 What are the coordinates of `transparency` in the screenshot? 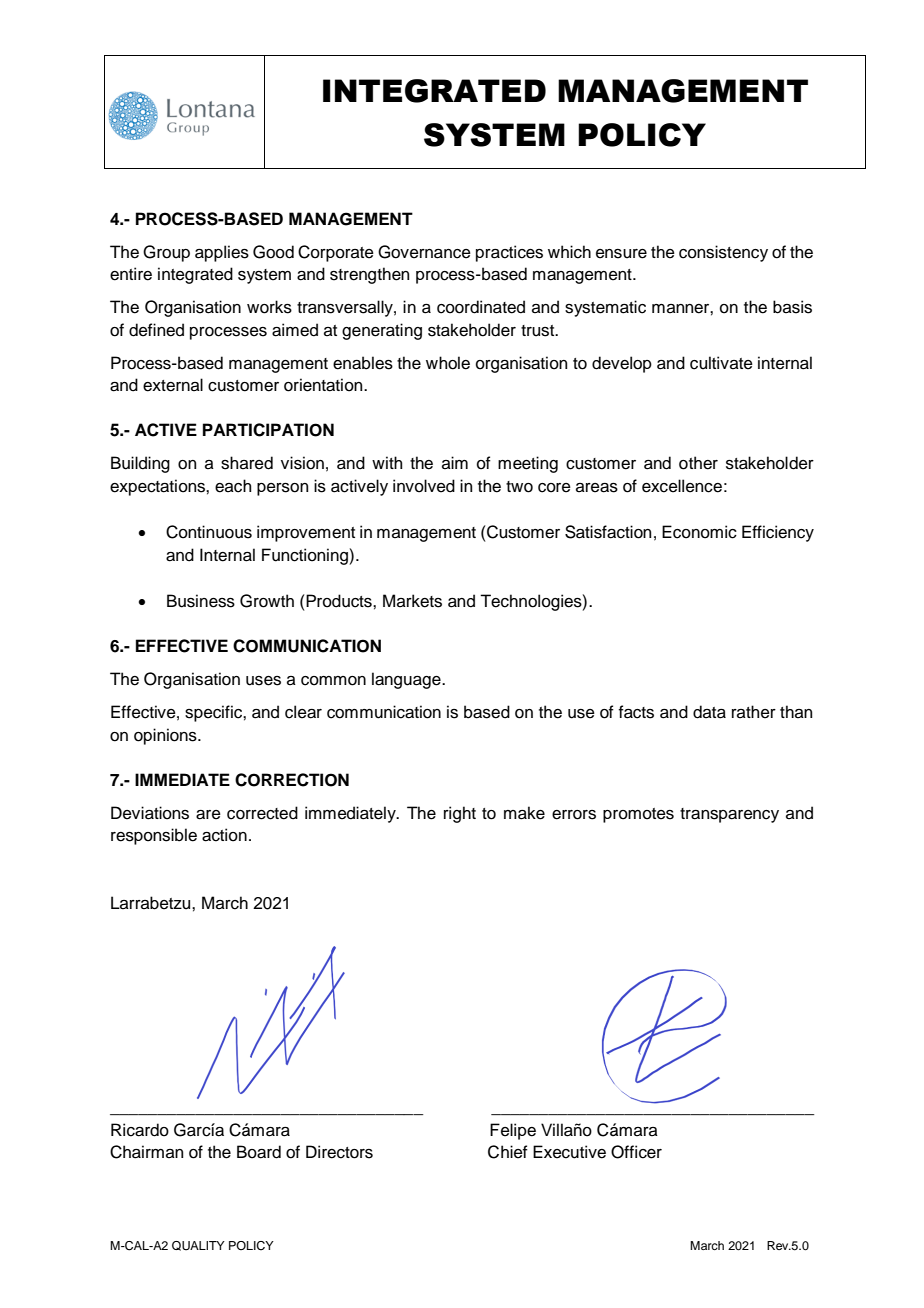 It's located at (729, 815).
